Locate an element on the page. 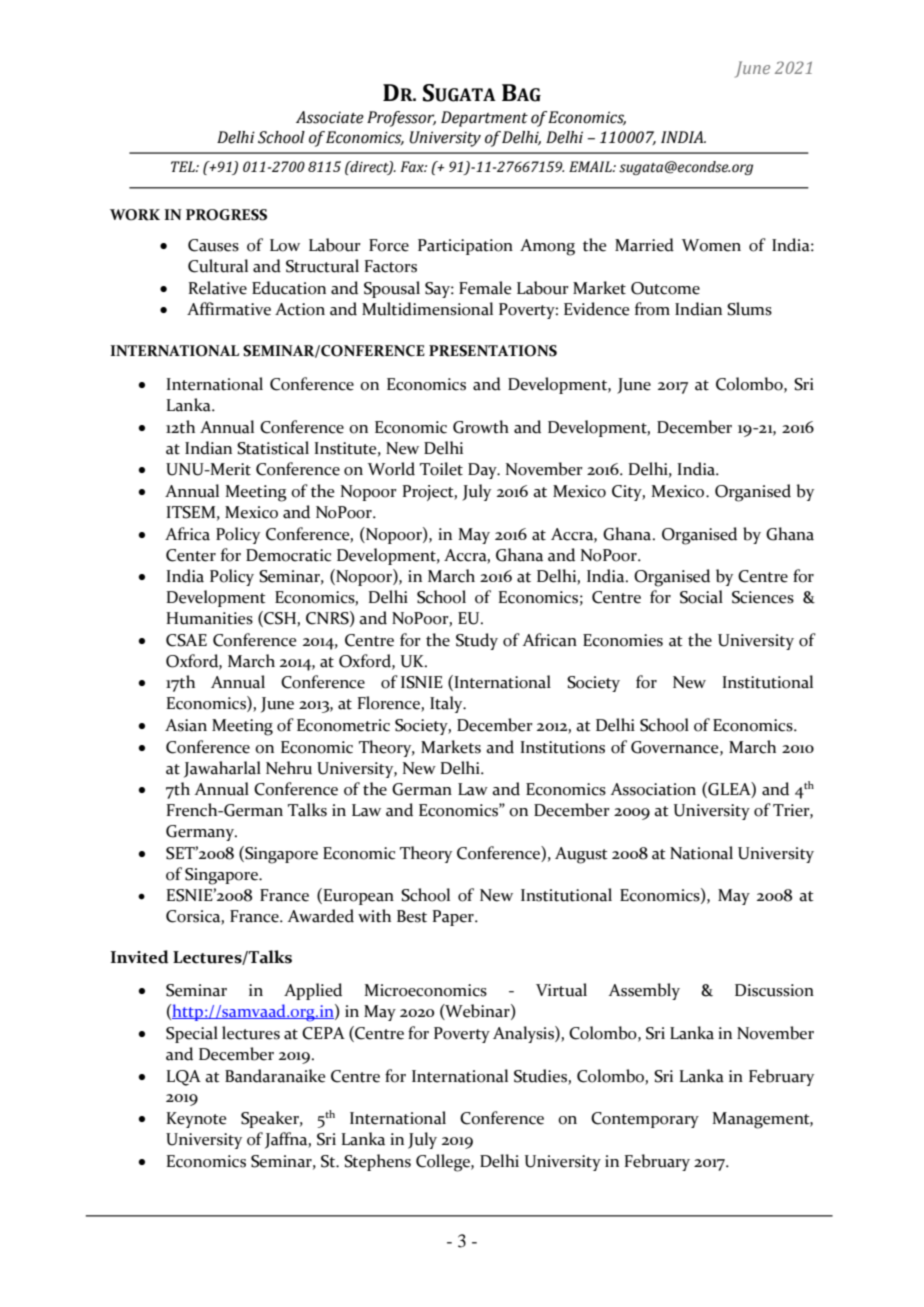 The width and height of the document is (924, 1307). Toilet is located at coordinates (441, 469).
